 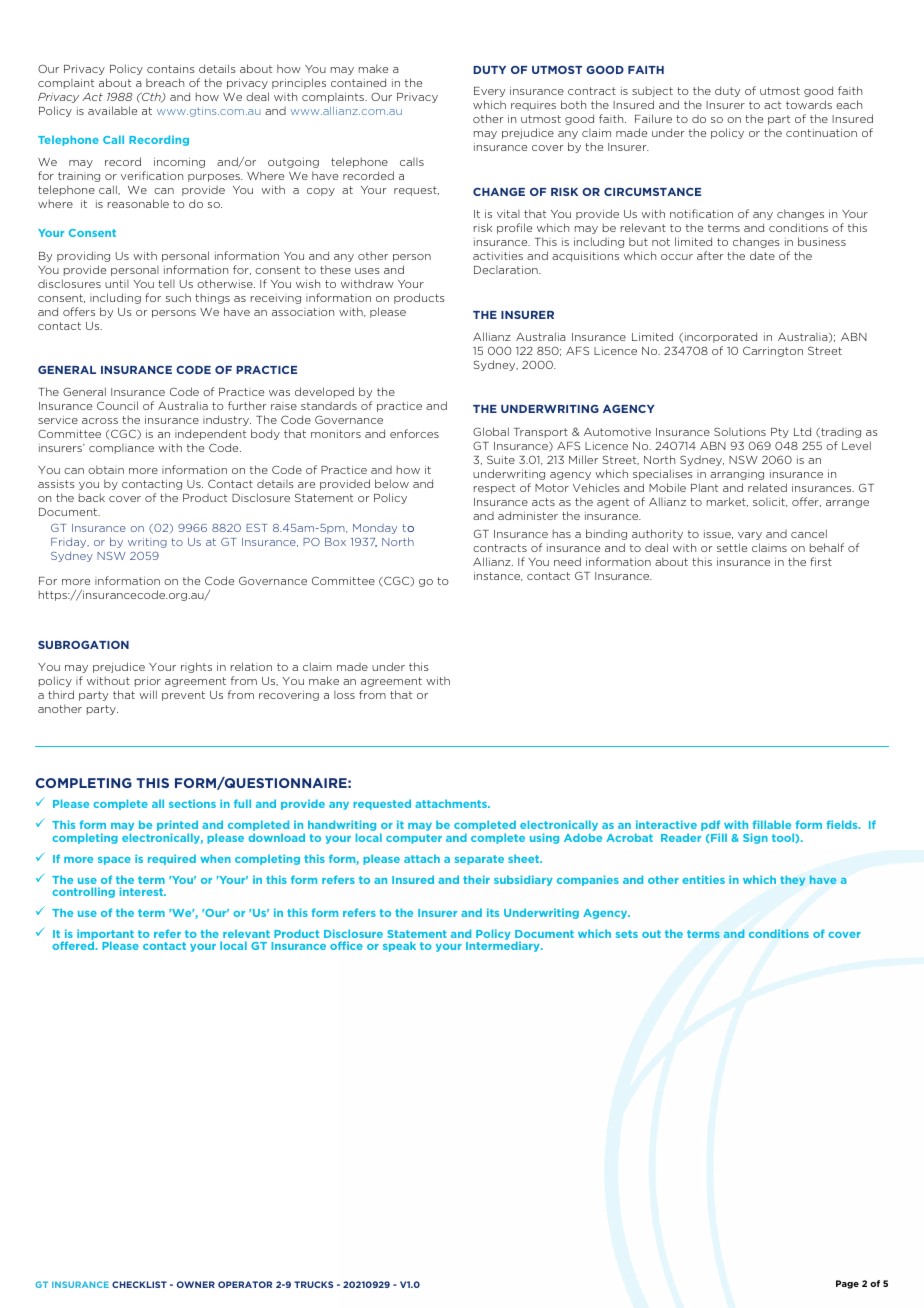 What do you see at coordinates (148, 682) in the screenshot?
I see `prior` at bounding box center [148, 682].
